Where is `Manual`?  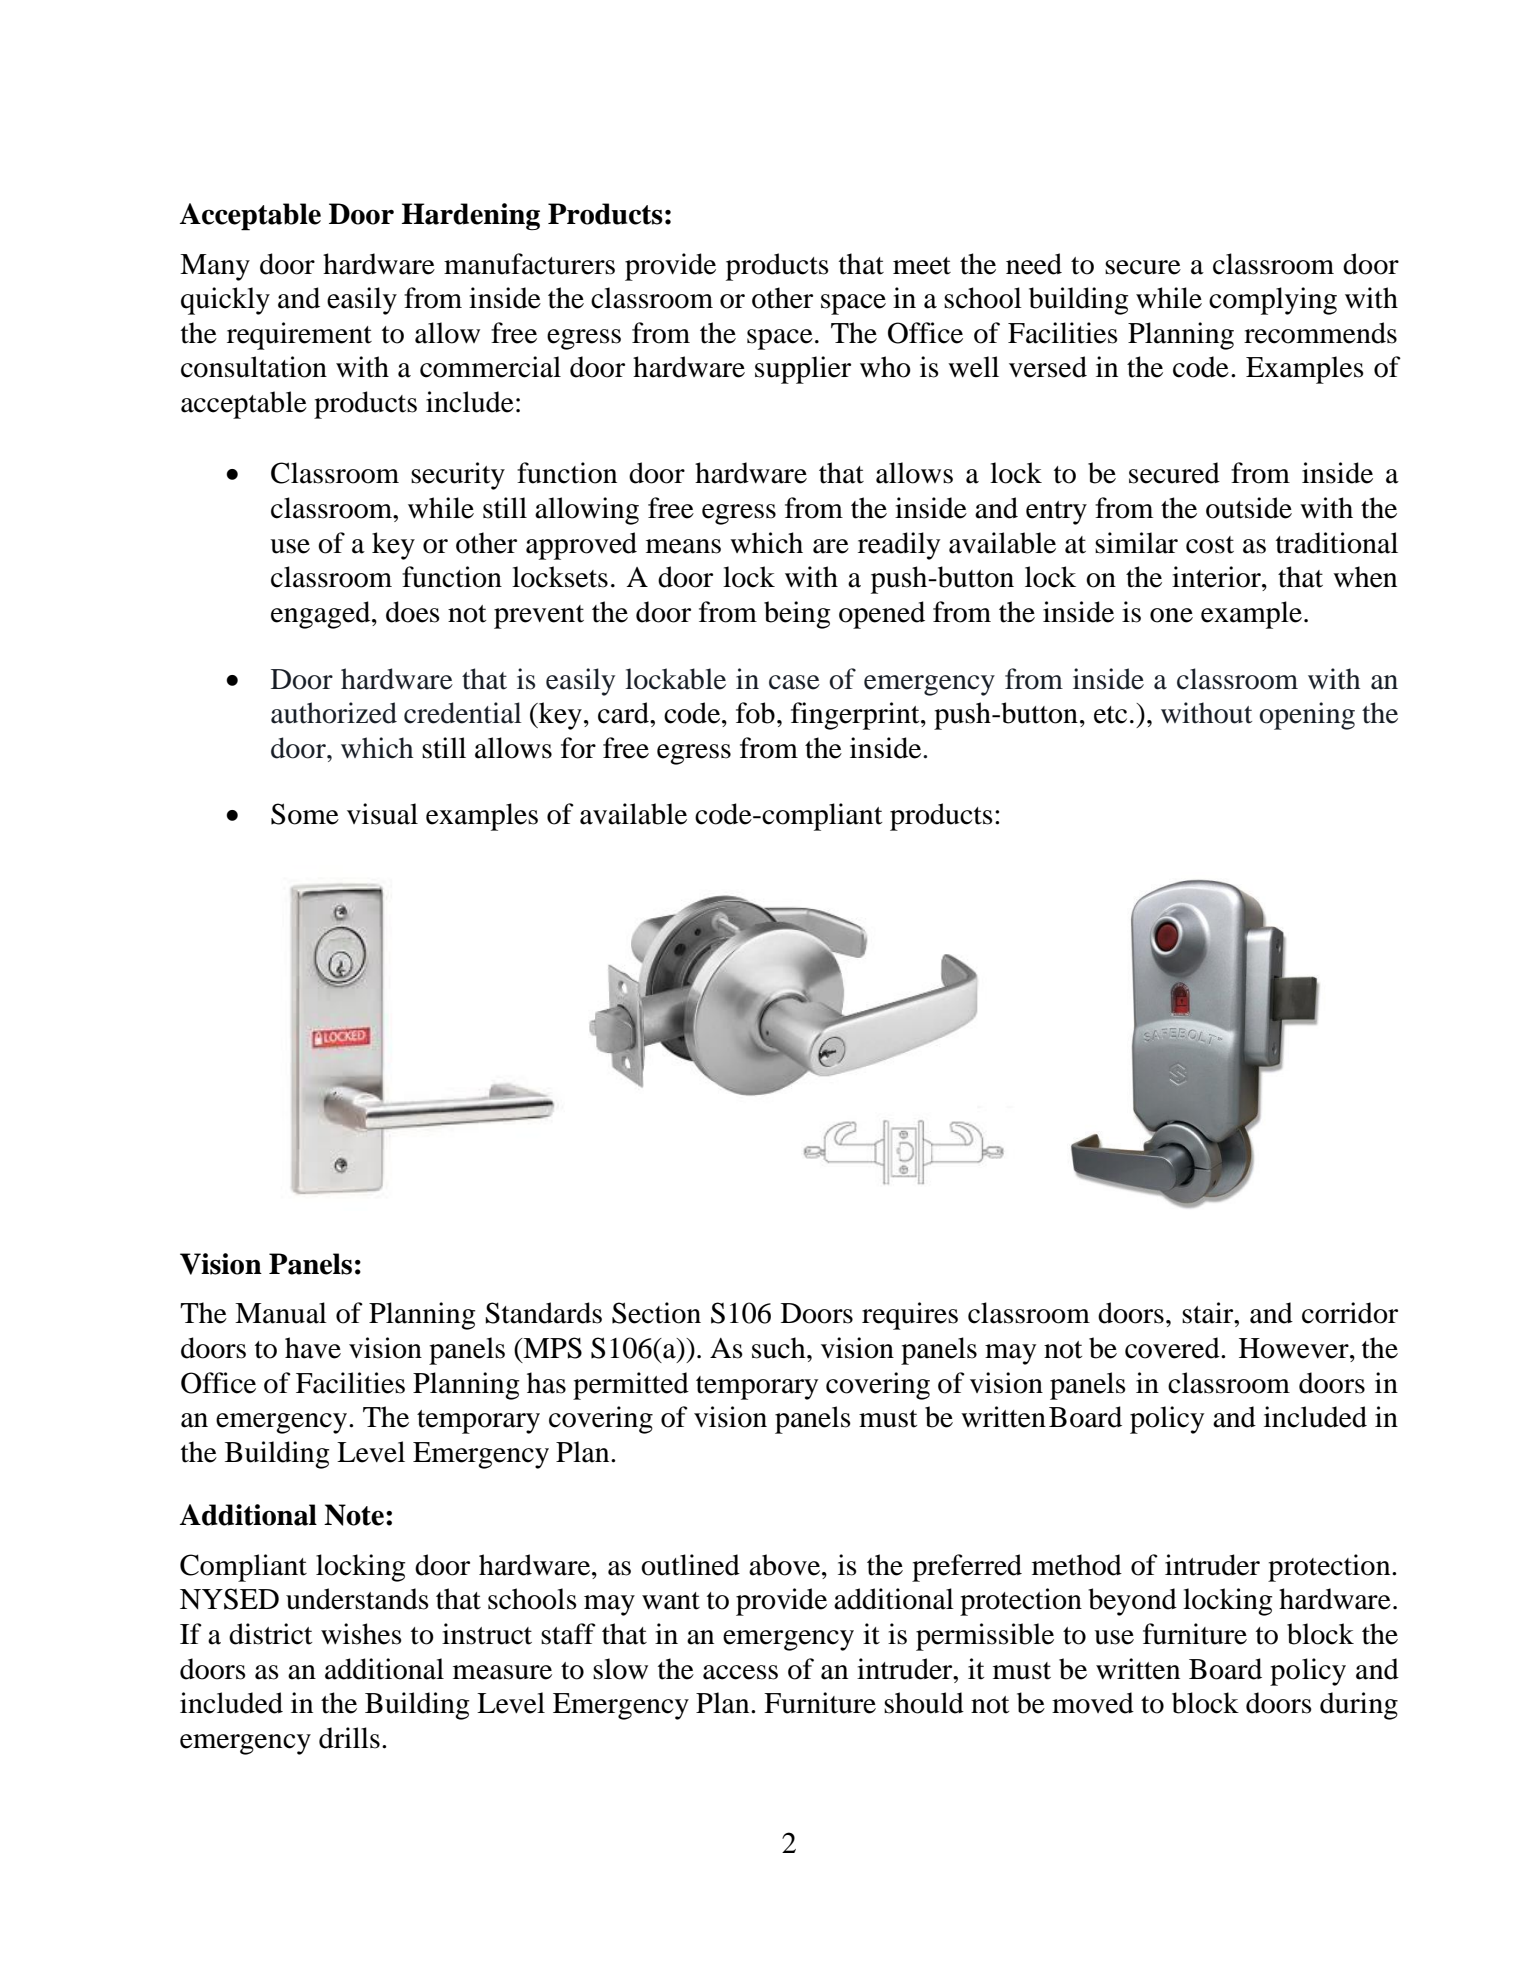
Manual is located at coordinates (281, 1313).
